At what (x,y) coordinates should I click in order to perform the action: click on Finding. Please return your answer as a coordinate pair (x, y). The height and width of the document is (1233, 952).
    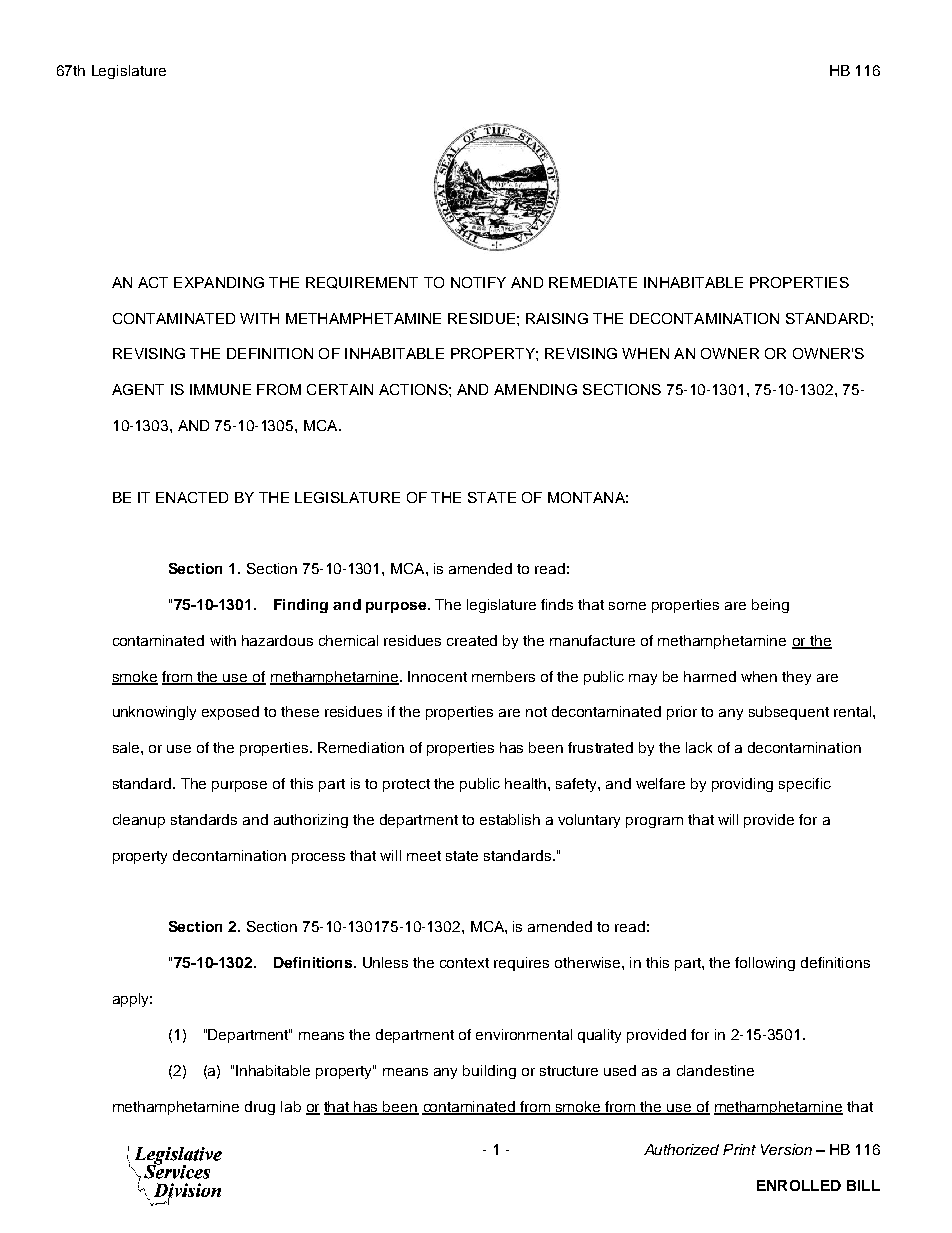
    Looking at the image, I should click on (301, 606).
